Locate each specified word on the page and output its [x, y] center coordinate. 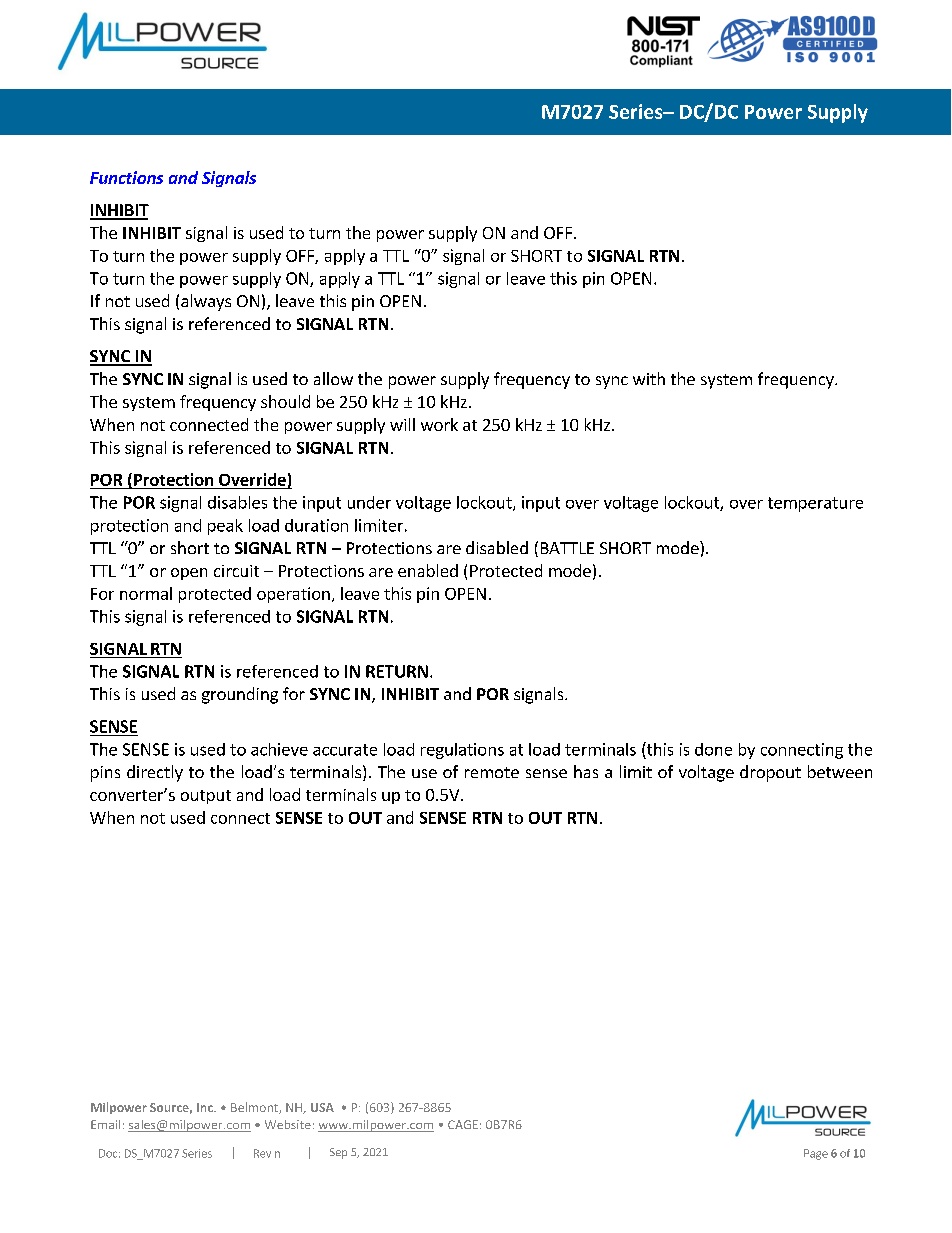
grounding [240, 695]
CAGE [463, 1124]
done [713, 749]
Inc [206, 1107]
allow [333, 378]
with [649, 378]
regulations [462, 751]
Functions [126, 177]
